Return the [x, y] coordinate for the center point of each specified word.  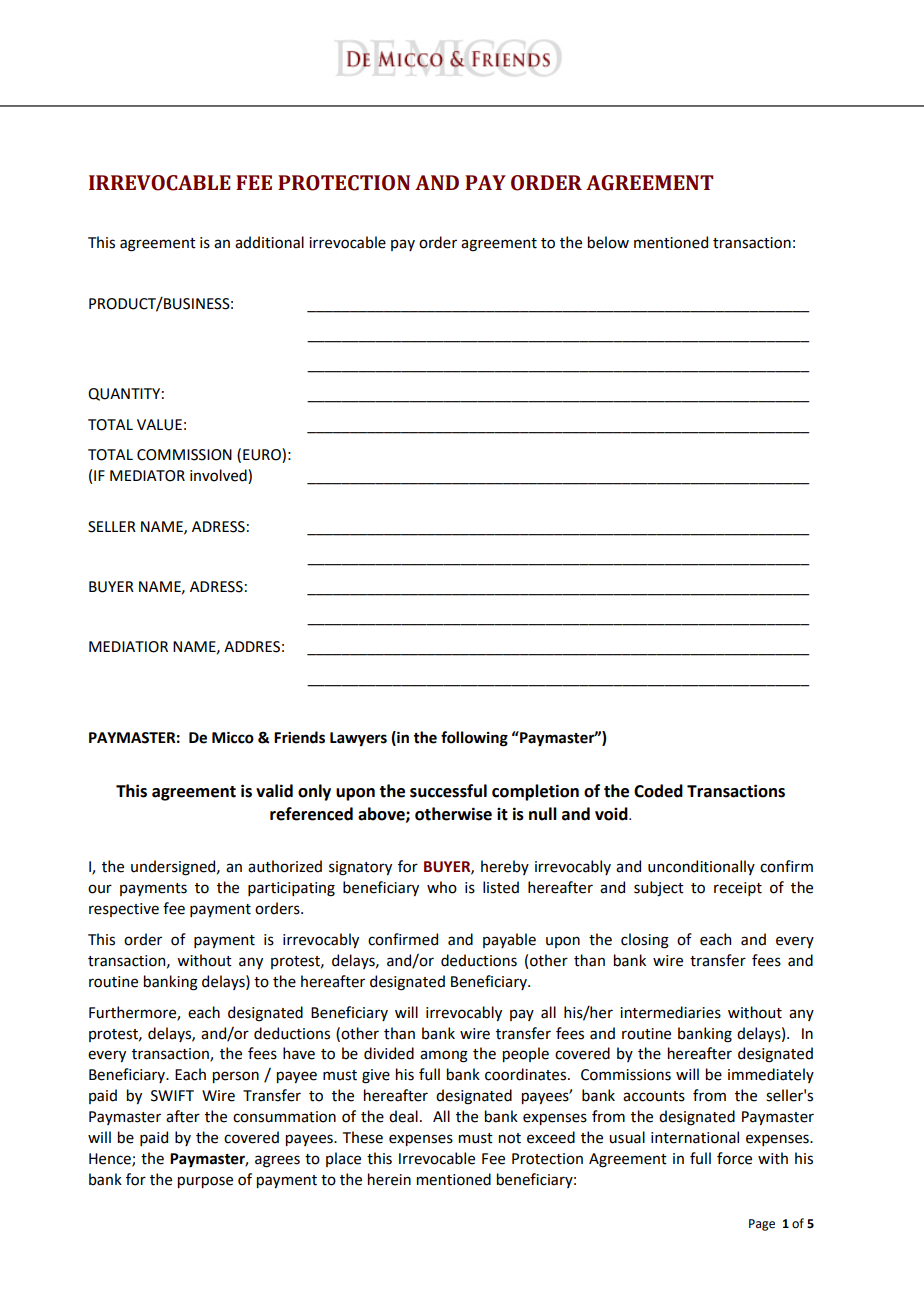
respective [124, 910]
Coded [658, 791]
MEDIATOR [147, 476]
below [608, 242]
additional [269, 242]
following [474, 739]
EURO [263, 454]
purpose [205, 1182]
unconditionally [701, 867]
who [442, 887]
